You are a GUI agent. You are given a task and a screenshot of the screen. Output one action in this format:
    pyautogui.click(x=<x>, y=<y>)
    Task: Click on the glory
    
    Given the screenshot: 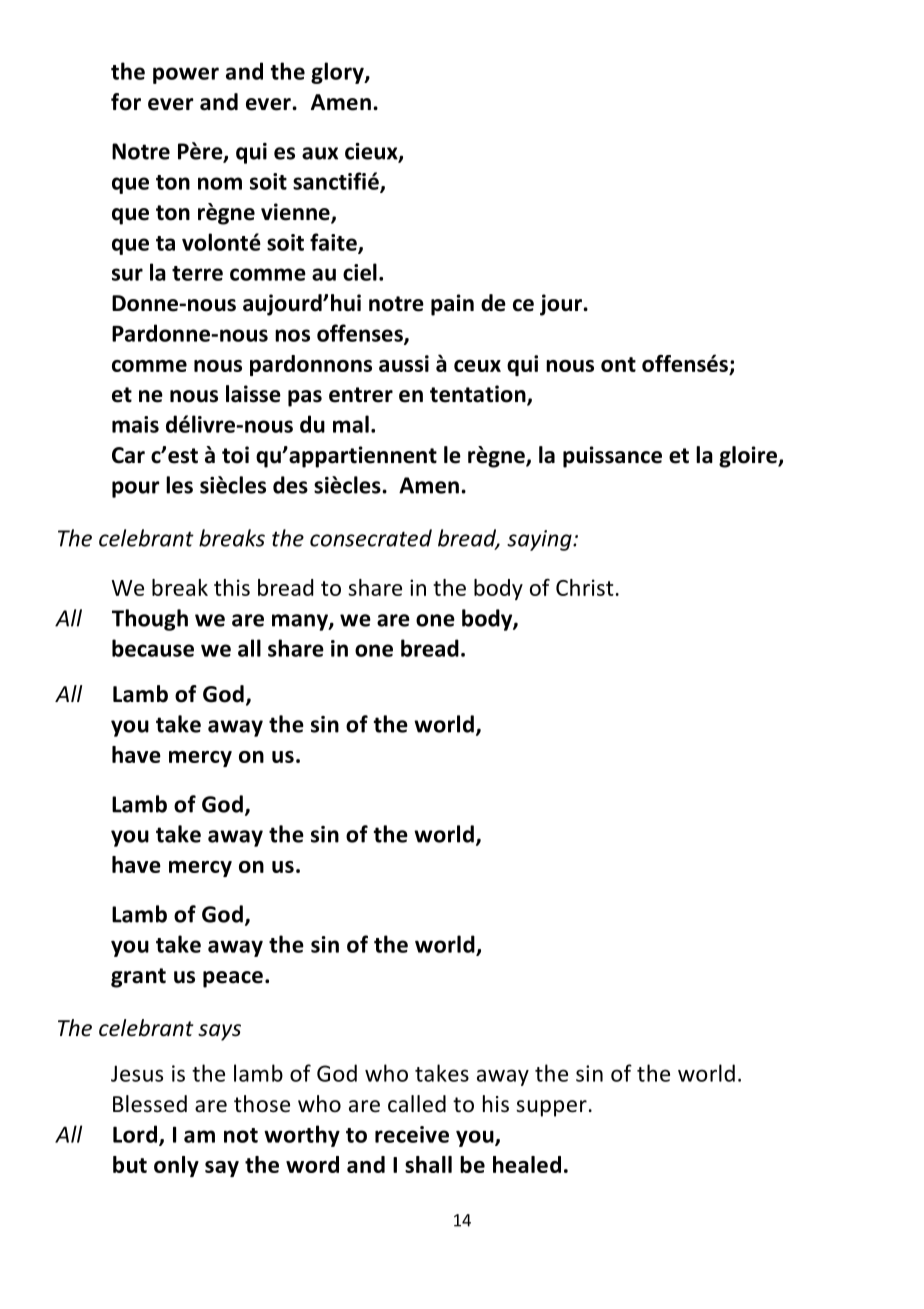 What is the action you would take?
    pyautogui.click(x=338, y=73)
